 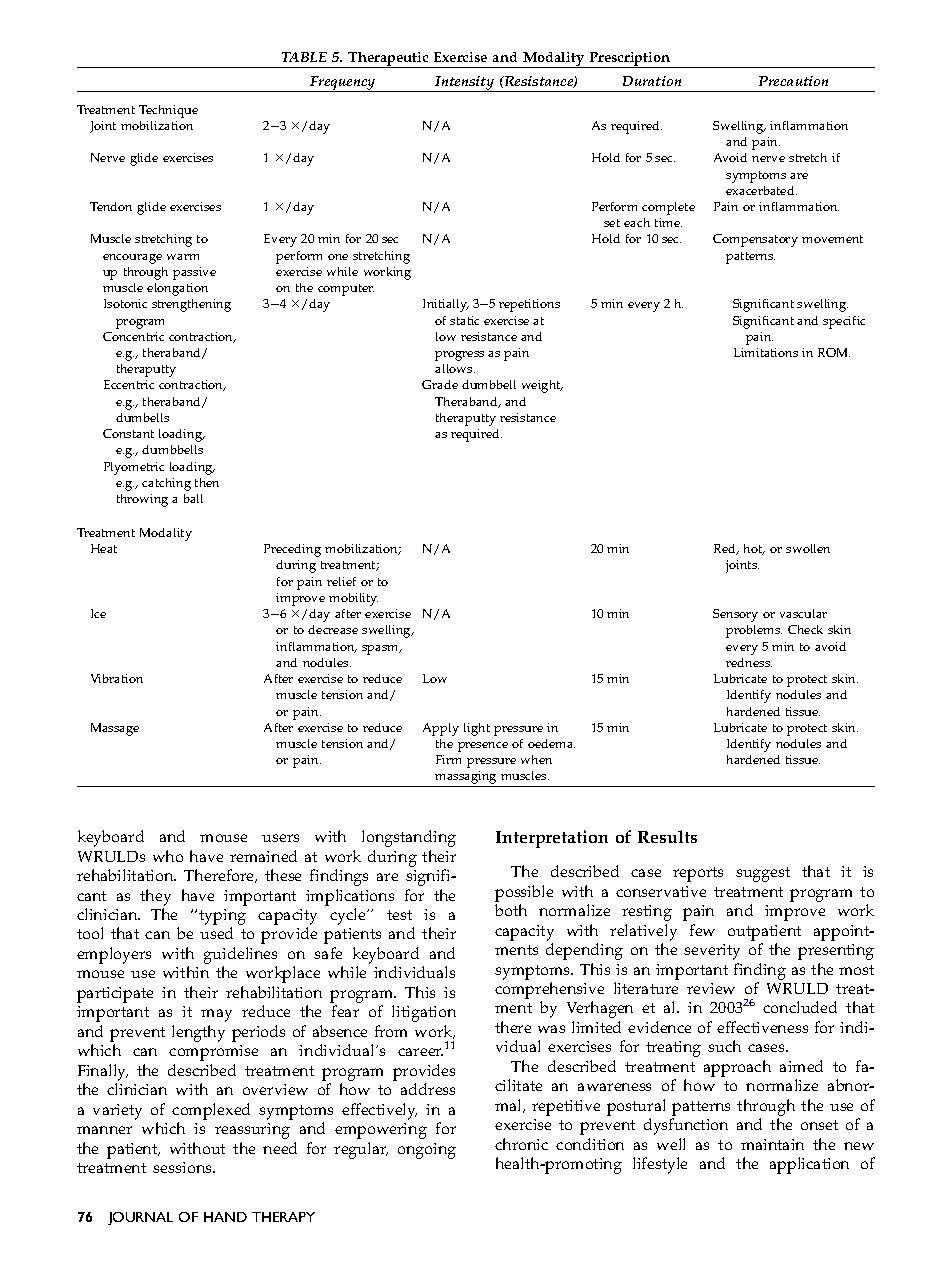 I want to click on sessions, so click(x=183, y=1167).
